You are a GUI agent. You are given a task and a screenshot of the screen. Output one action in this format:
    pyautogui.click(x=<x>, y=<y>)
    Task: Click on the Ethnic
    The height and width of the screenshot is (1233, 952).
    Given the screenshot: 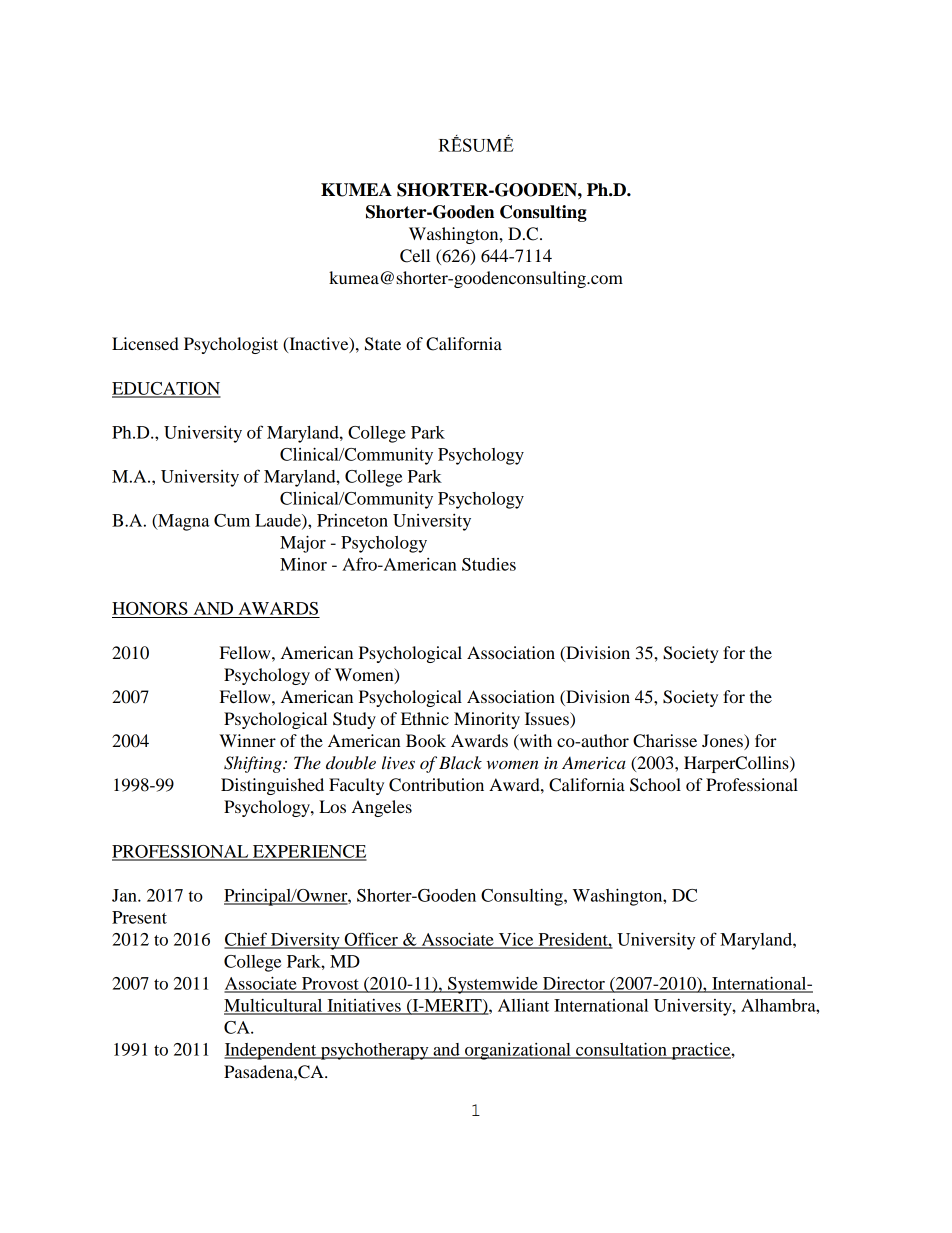 What is the action you would take?
    pyautogui.click(x=425, y=718)
